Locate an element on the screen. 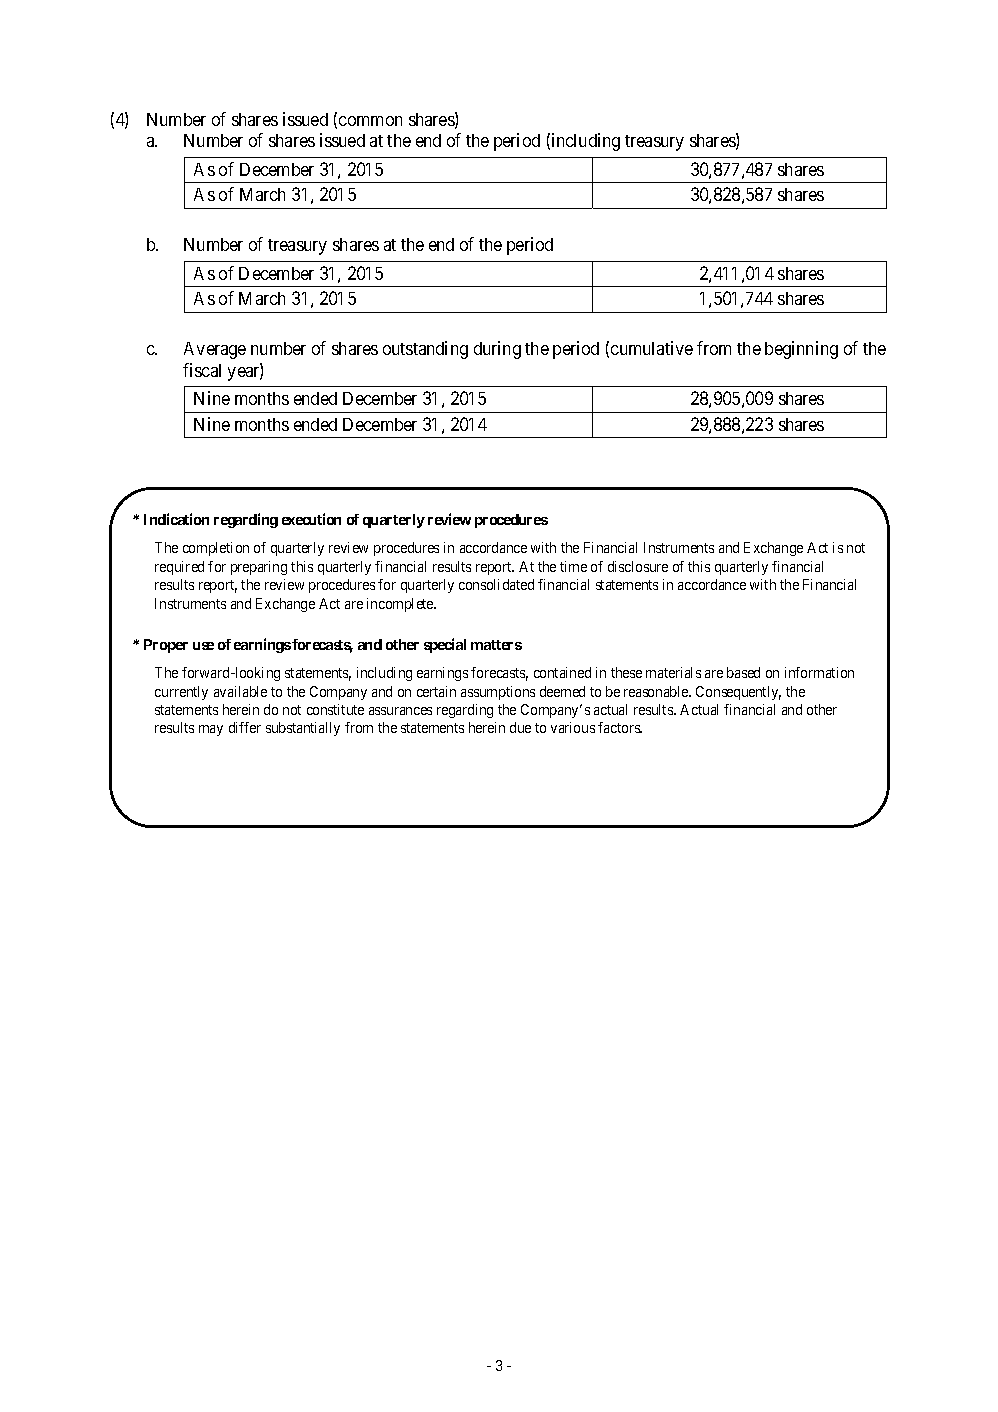  assumptions is located at coordinates (498, 693).
